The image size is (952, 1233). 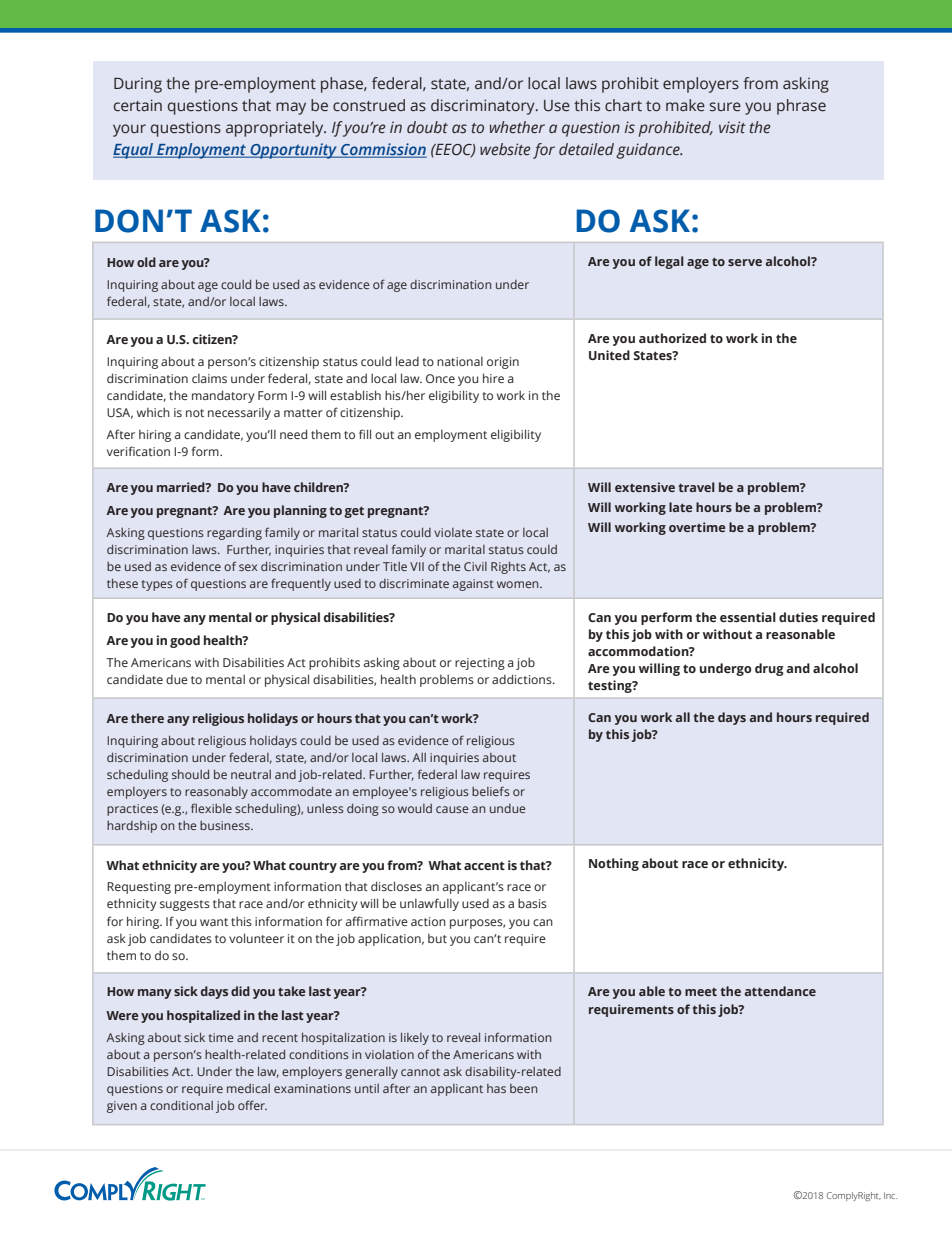 I want to click on Inc, so click(x=890, y=1195).
